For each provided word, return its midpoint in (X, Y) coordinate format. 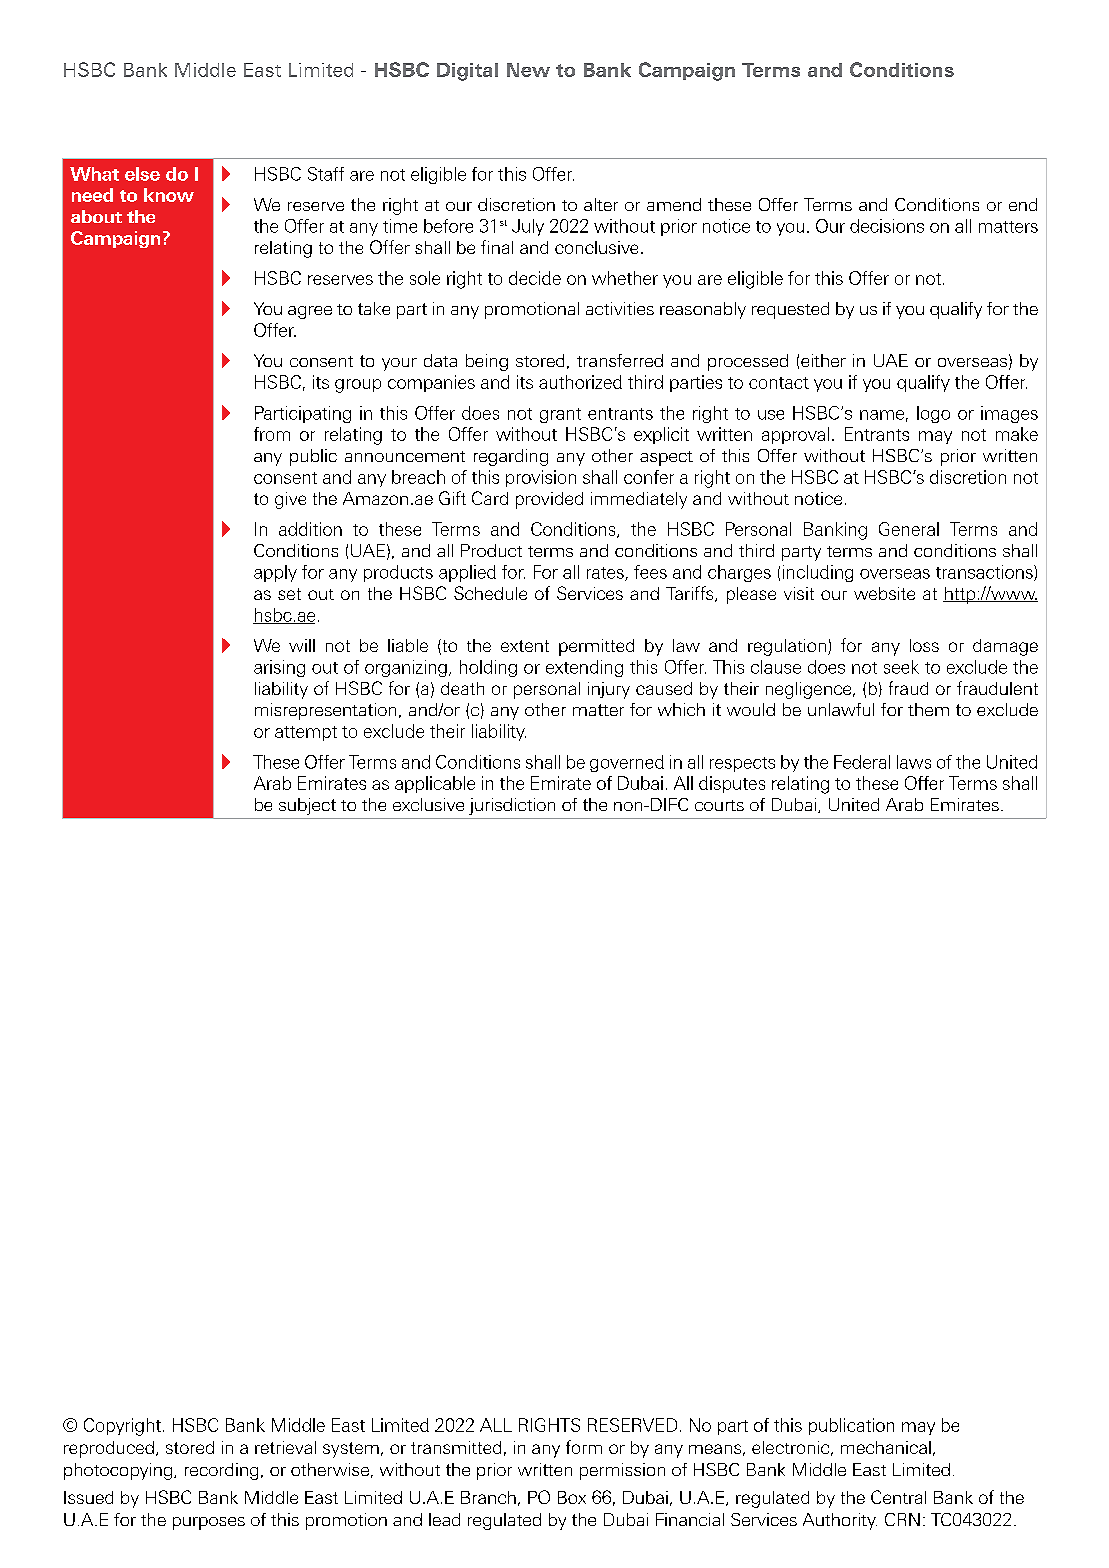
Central (898, 1497)
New (528, 70)
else (142, 174)
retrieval (285, 1447)
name (882, 415)
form (584, 1447)
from (272, 434)
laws (914, 762)
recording (221, 1471)
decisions (887, 226)
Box (572, 1497)
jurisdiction (512, 806)
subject (307, 806)
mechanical (886, 1447)
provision (541, 478)
